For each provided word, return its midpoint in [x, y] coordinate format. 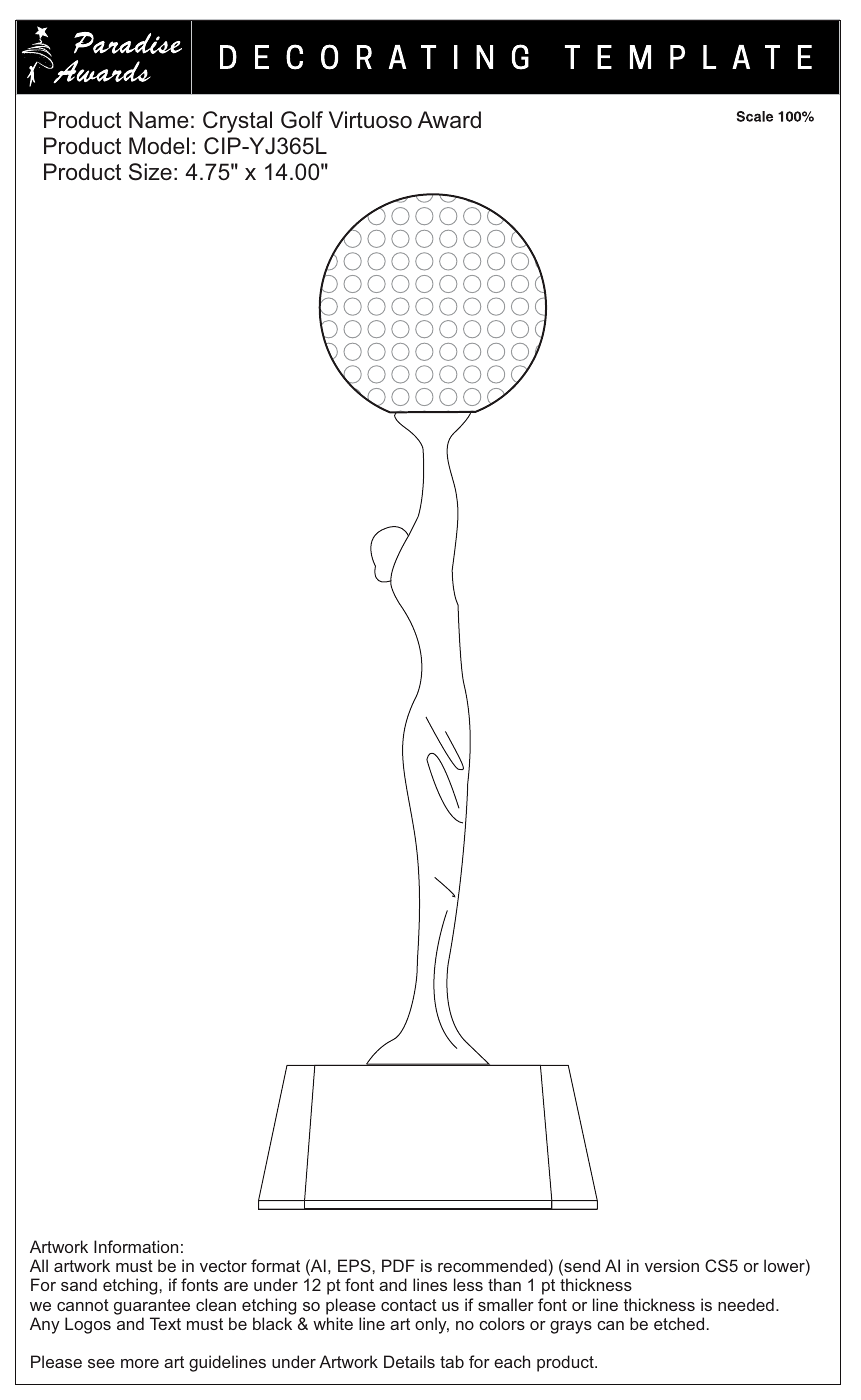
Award [449, 119]
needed [746, 1304]
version [672, 1265]
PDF [398, 1265]
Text [165, 1323]
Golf [302, 120]
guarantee [152, 1307]
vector [223, 1266]
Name [159, 119]
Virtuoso [370, 119]
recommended [492, 1265]
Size [150, 172]
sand [79, 1284]
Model [159, 145]
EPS [355, 1265]
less [468, 1284]
